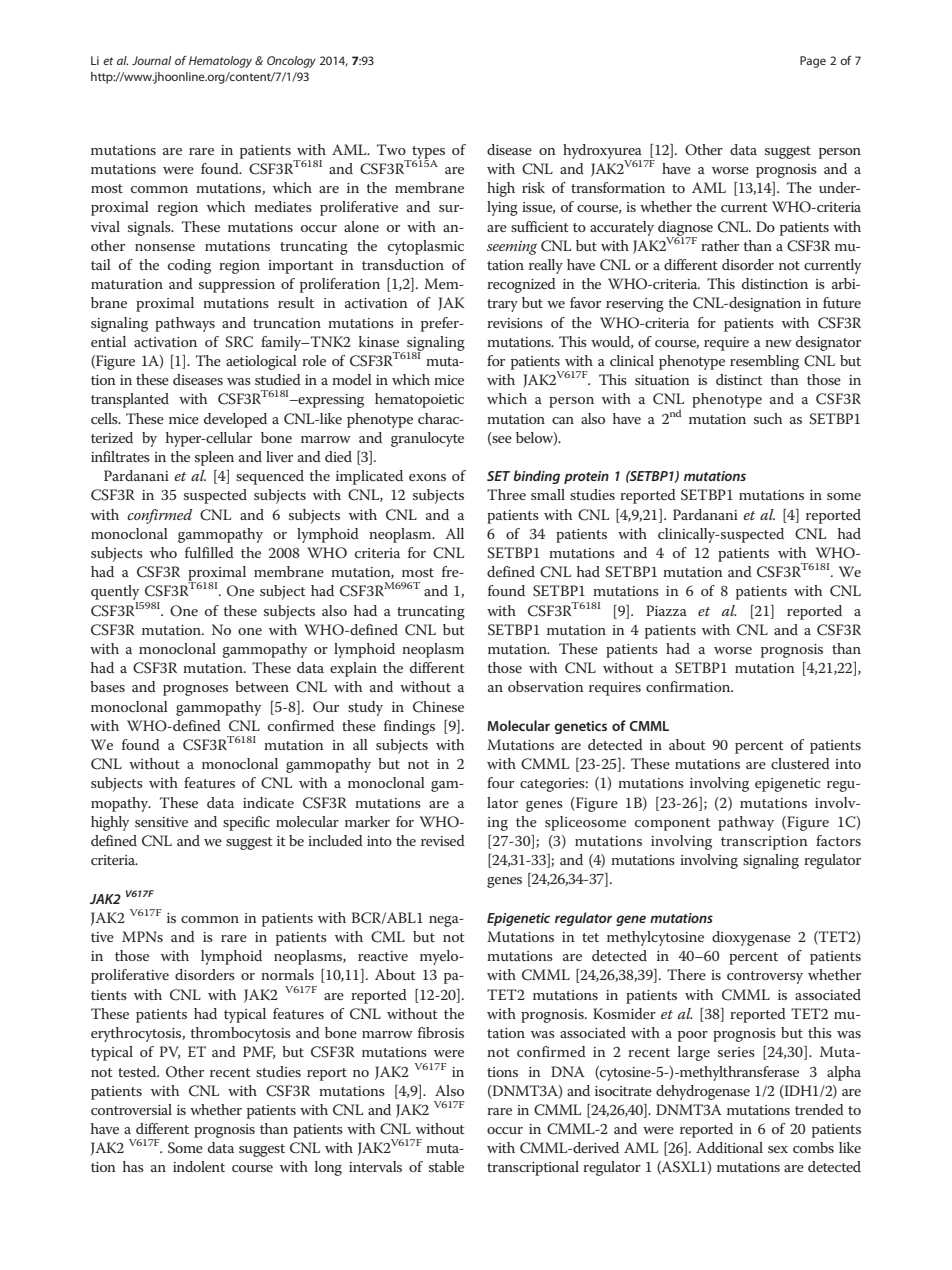 The image size is (952, 1270). Describe the element at coordinates (506, 494) in the screenshot. I see `Three` at that location.
